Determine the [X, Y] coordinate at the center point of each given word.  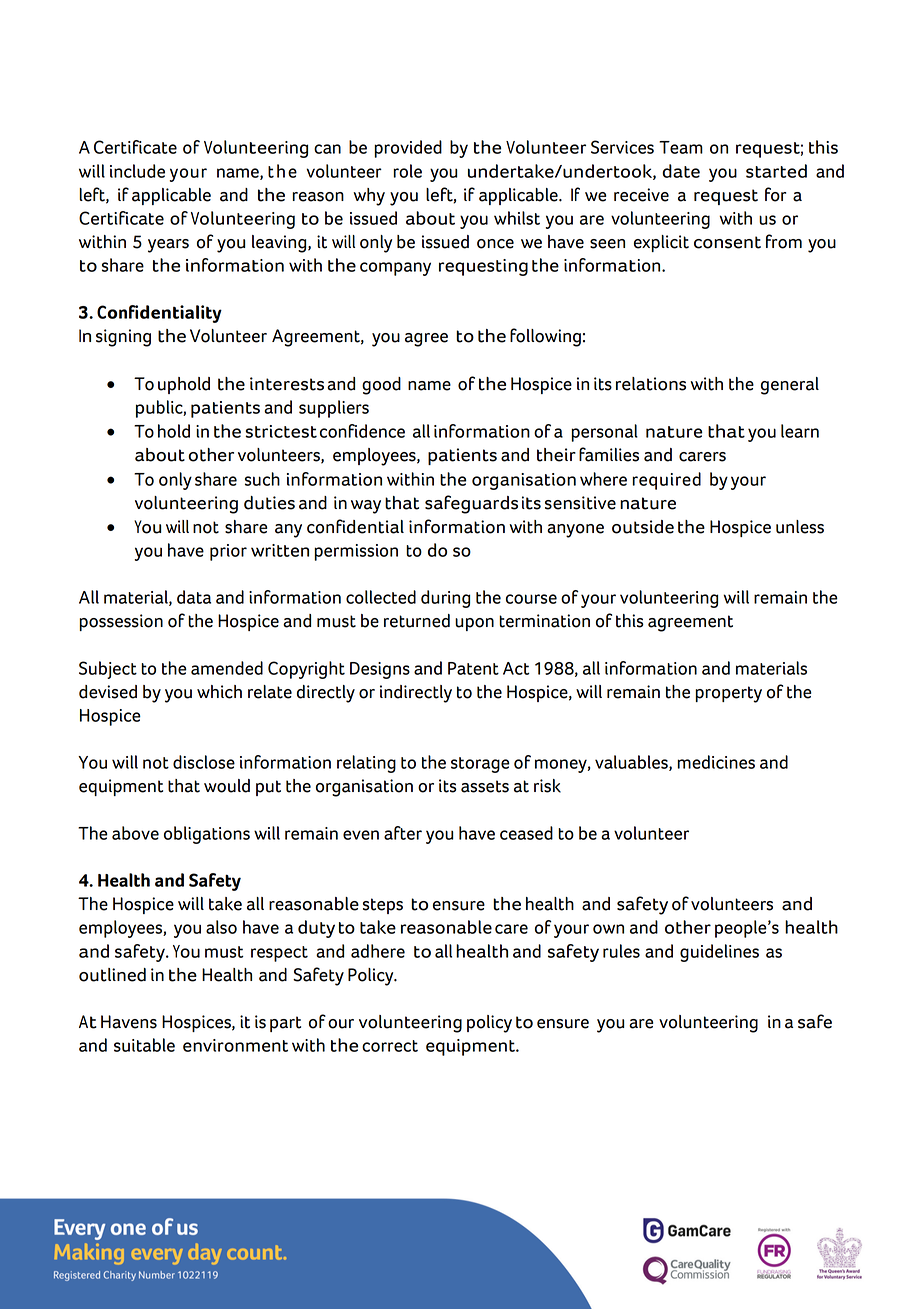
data [194, 597]
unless [800, 527]
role [407, 171]
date [681, 171]
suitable [144, 1045]
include [137, 171]
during [445, 599]
